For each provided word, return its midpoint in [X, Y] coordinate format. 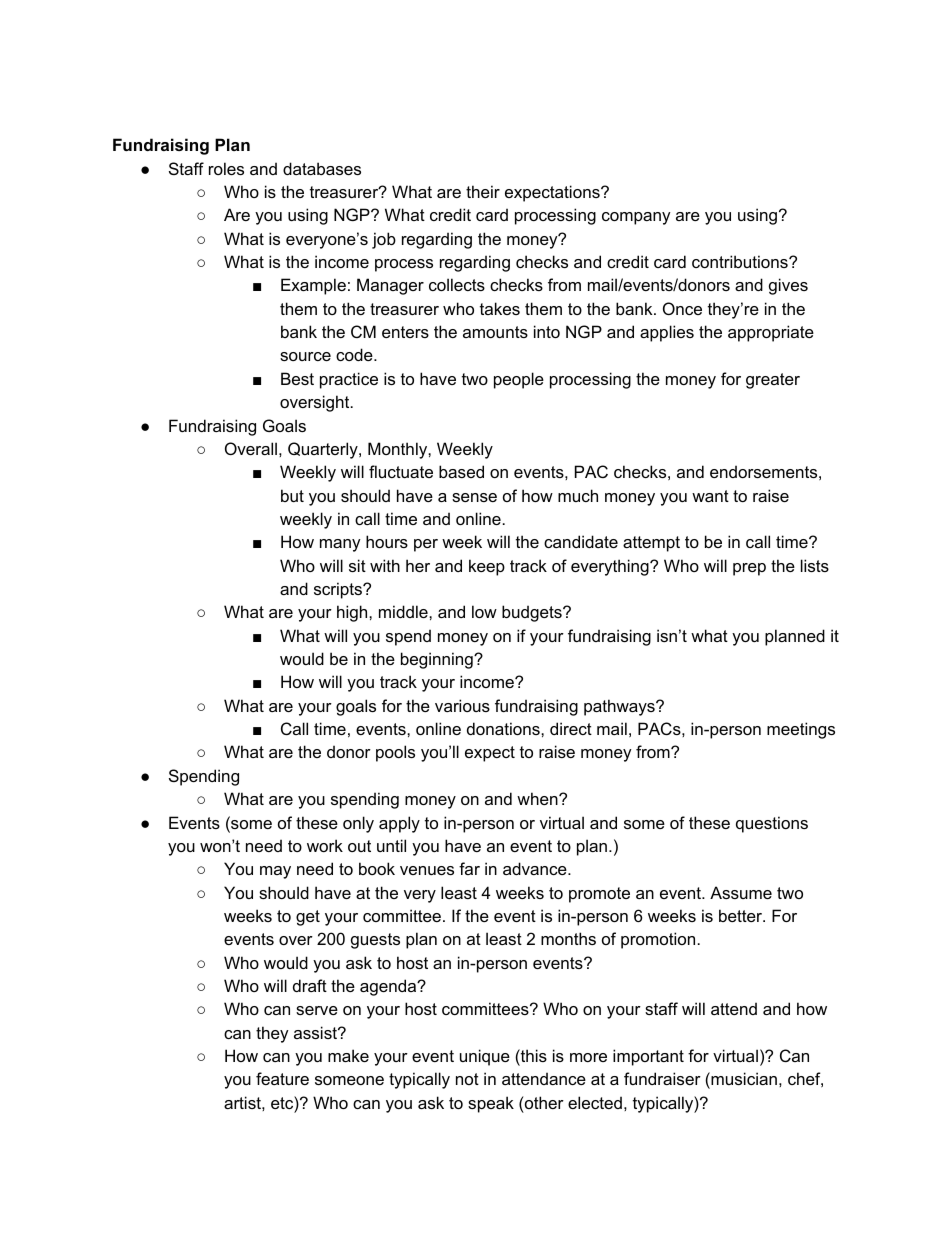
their [483, 191]
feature [282, 1078]
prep [749, 569]
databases [322, 168]
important [648, 1057]
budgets [533, 613]
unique [485, 1057]
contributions [741, 261]
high [353, 613]
